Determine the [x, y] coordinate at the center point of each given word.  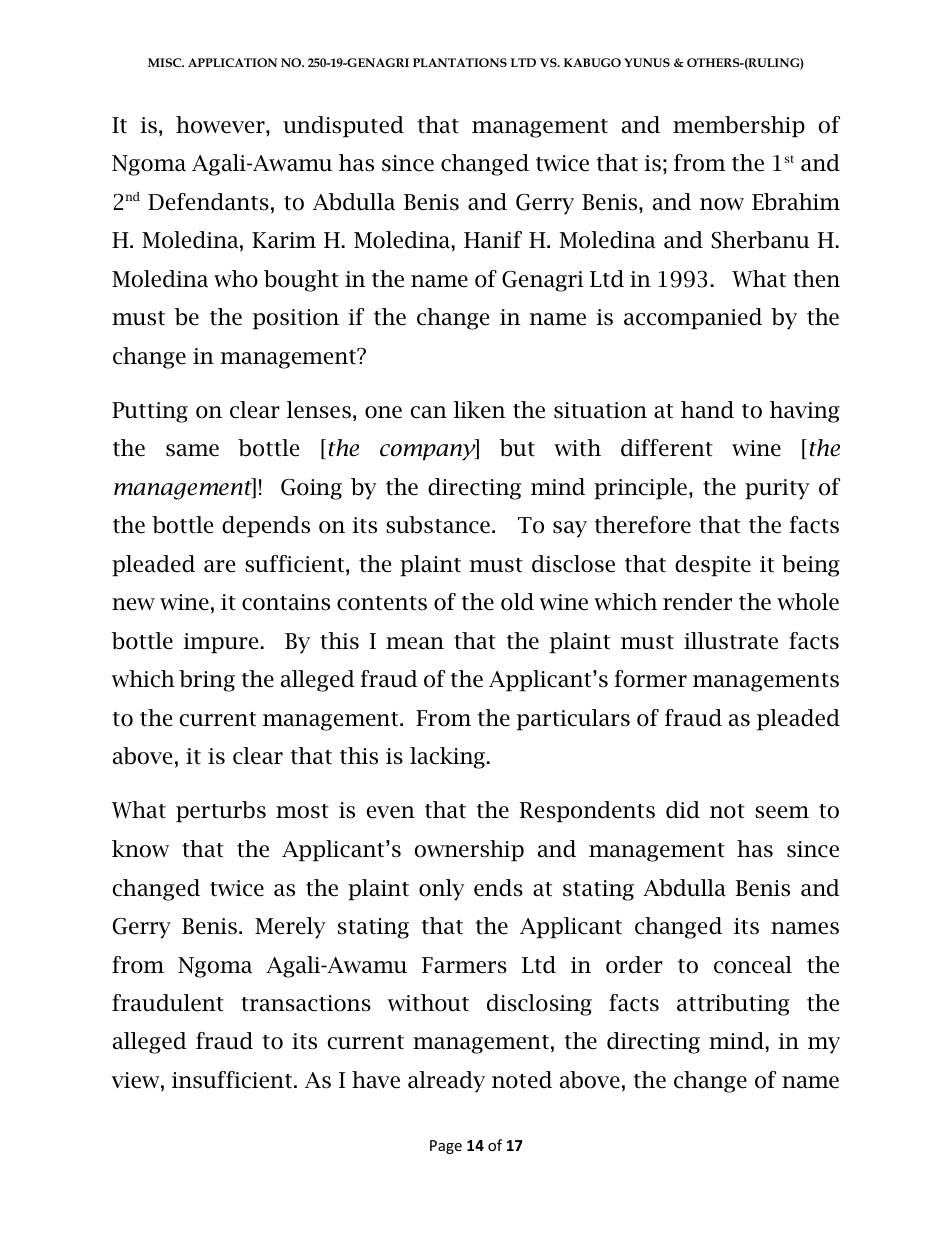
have [376, 1080]
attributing [733, 1005]
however [221, 125]
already [446, 1082]
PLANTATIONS [460, 62]
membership [739, 127]
